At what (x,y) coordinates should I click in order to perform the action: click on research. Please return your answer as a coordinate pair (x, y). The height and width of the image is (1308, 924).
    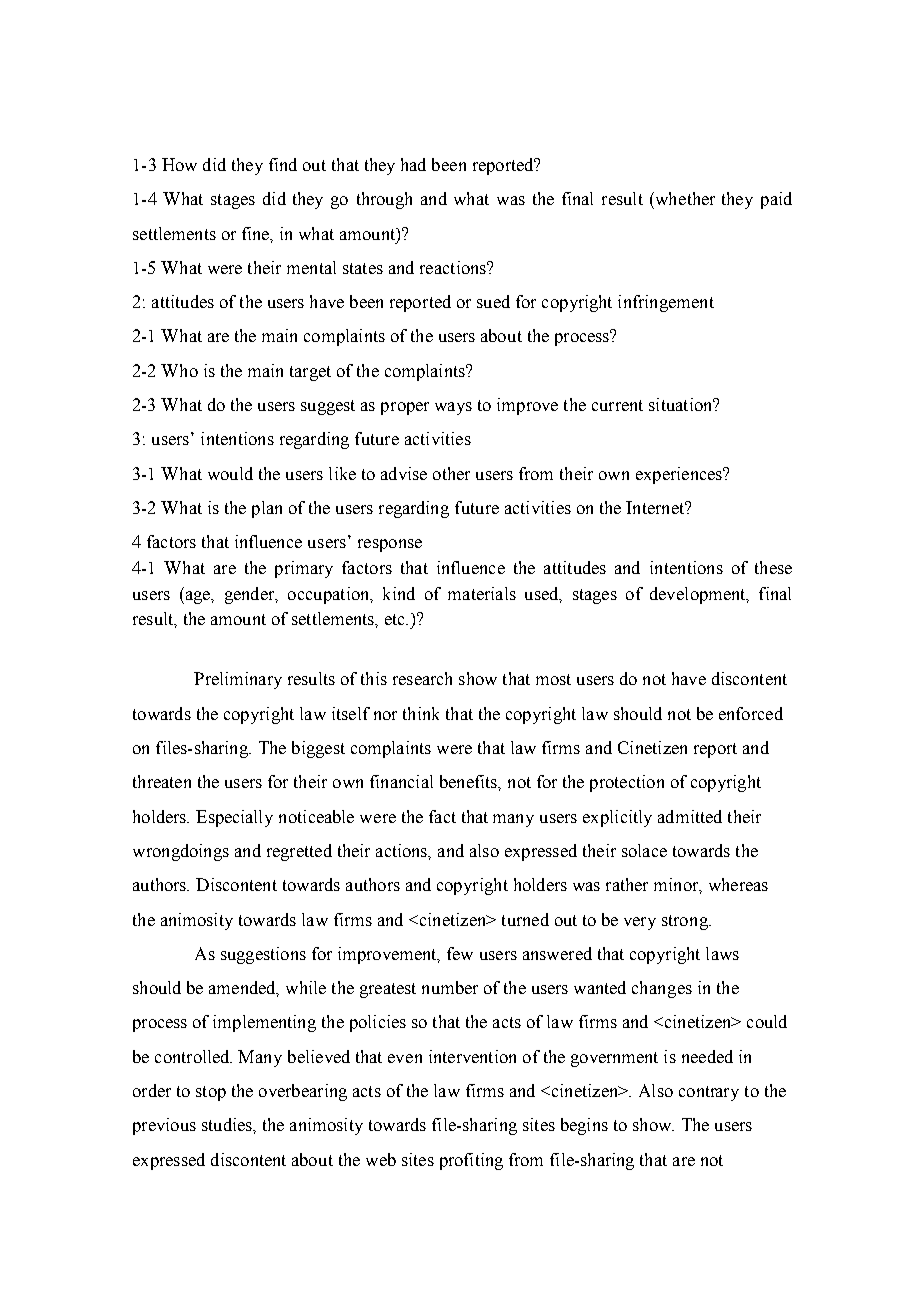
    Looking at the image, I should click on (422, 678).
